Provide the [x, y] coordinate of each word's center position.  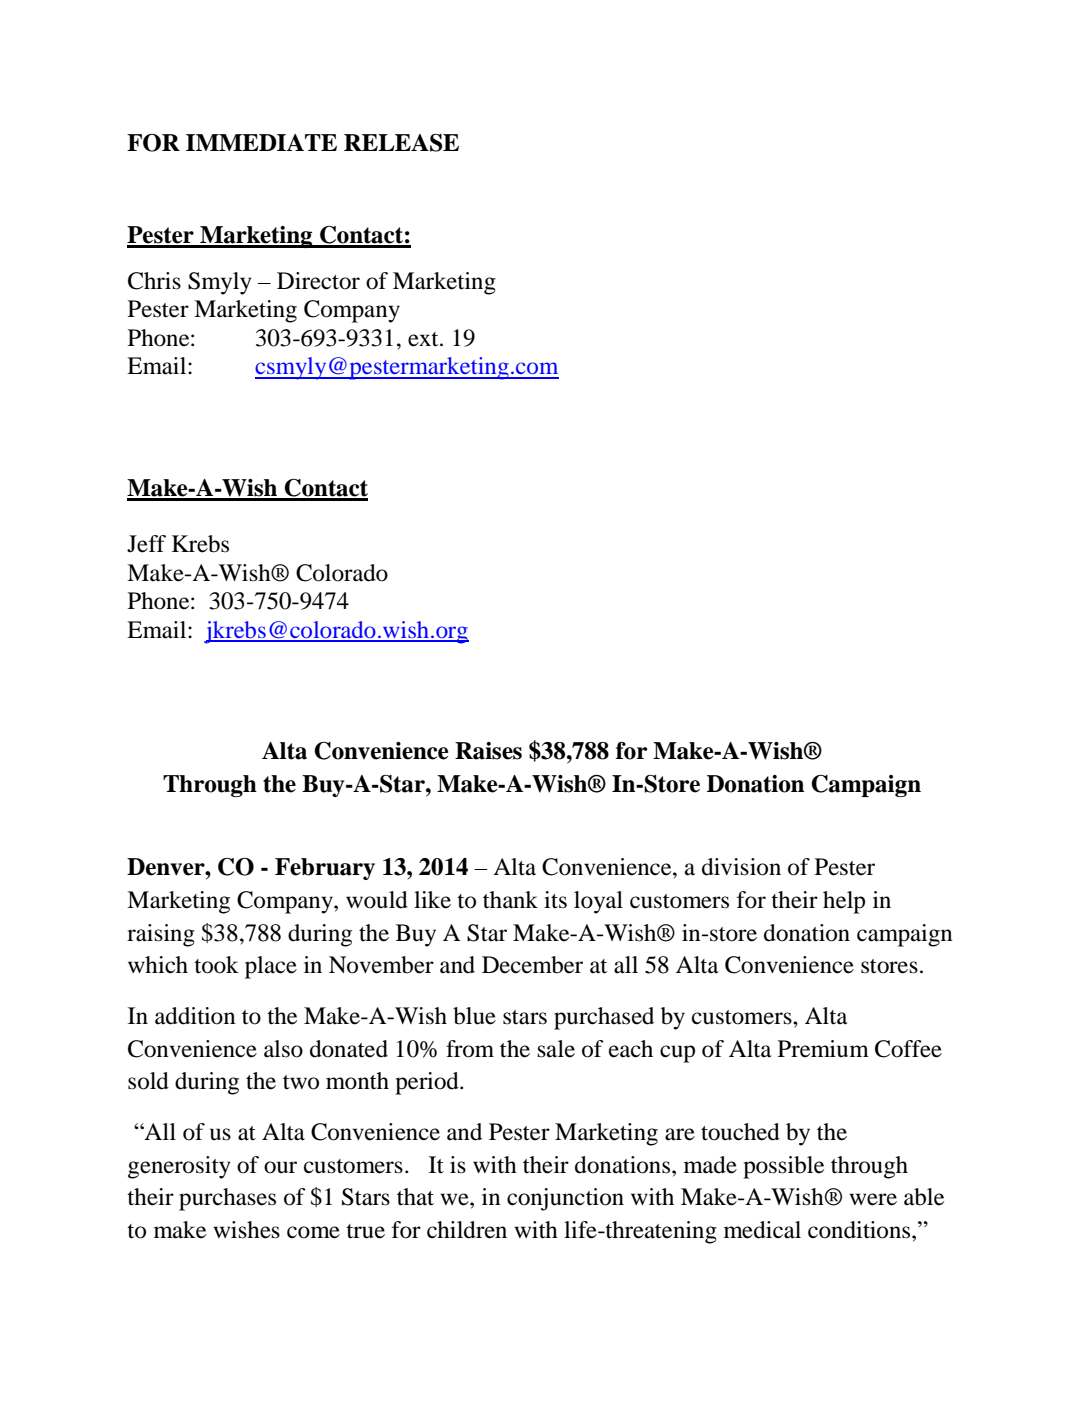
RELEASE [401, 143]
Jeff [146, 544]
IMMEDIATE [261, 142]
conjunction [565, 1199]
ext [424, 339]
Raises [488, 751]
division [741, 867]
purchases [227, 1199]
